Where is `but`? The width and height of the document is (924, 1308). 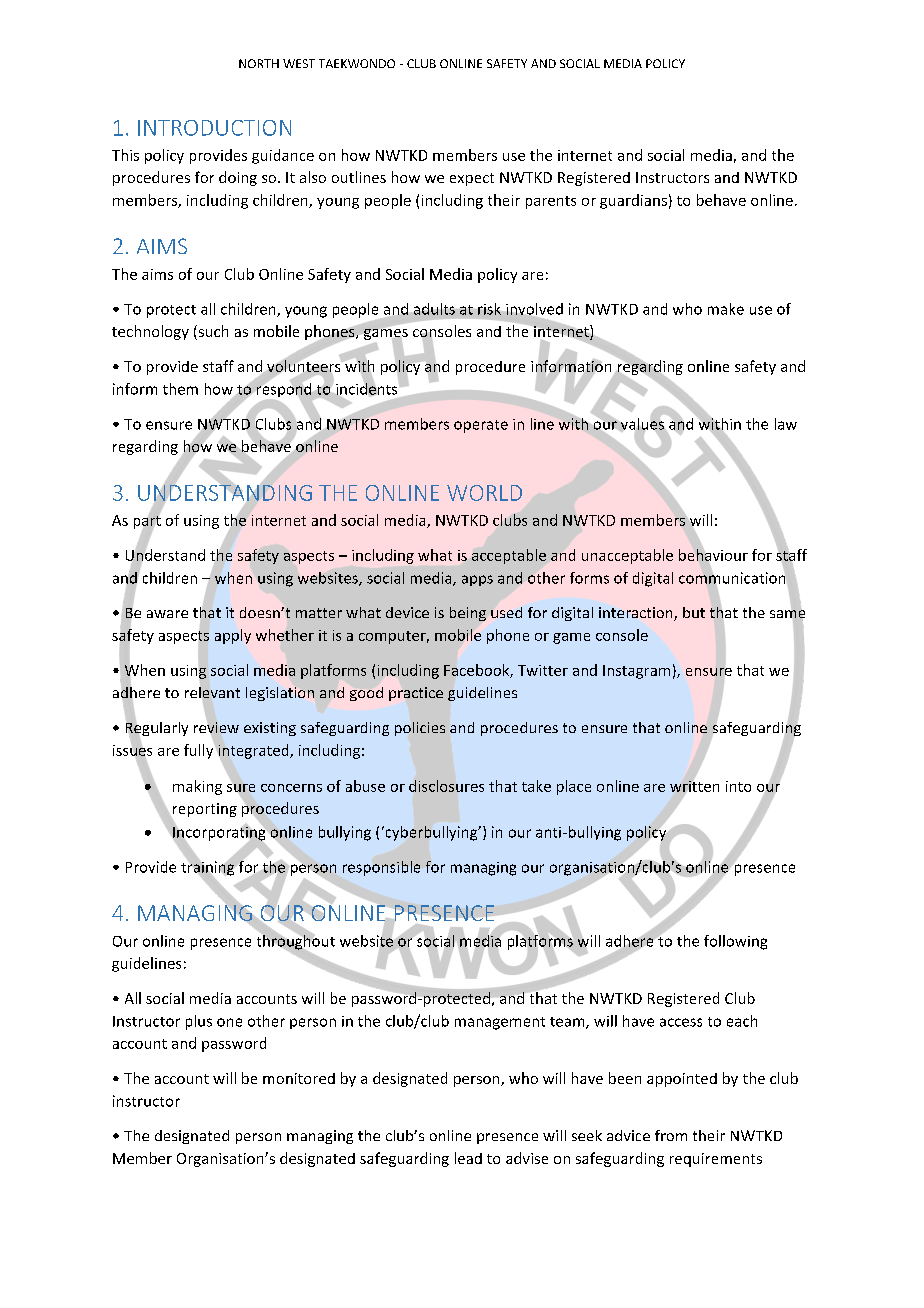 but is located at coordinates (694, 612).
